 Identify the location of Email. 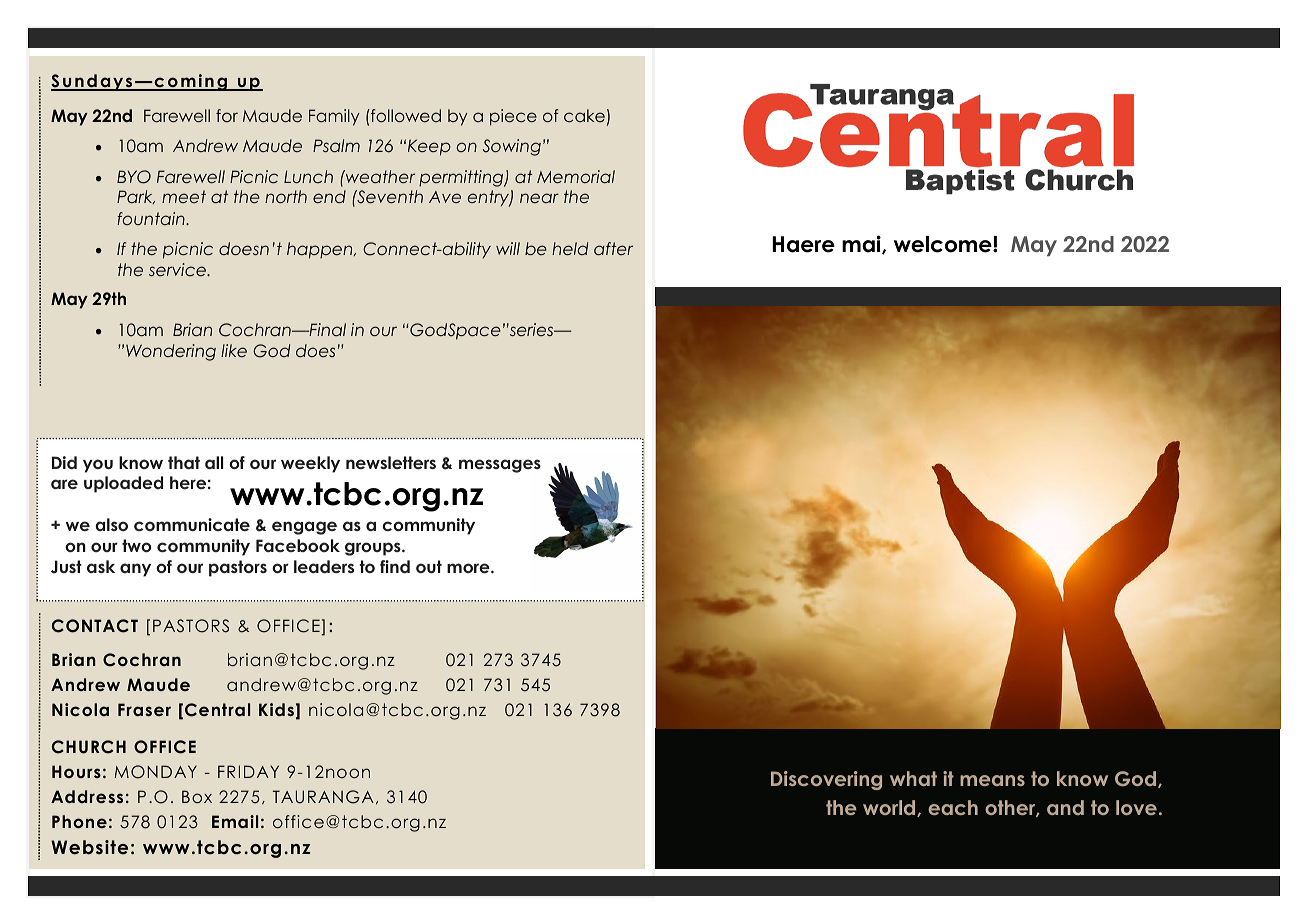
(235, 821).
